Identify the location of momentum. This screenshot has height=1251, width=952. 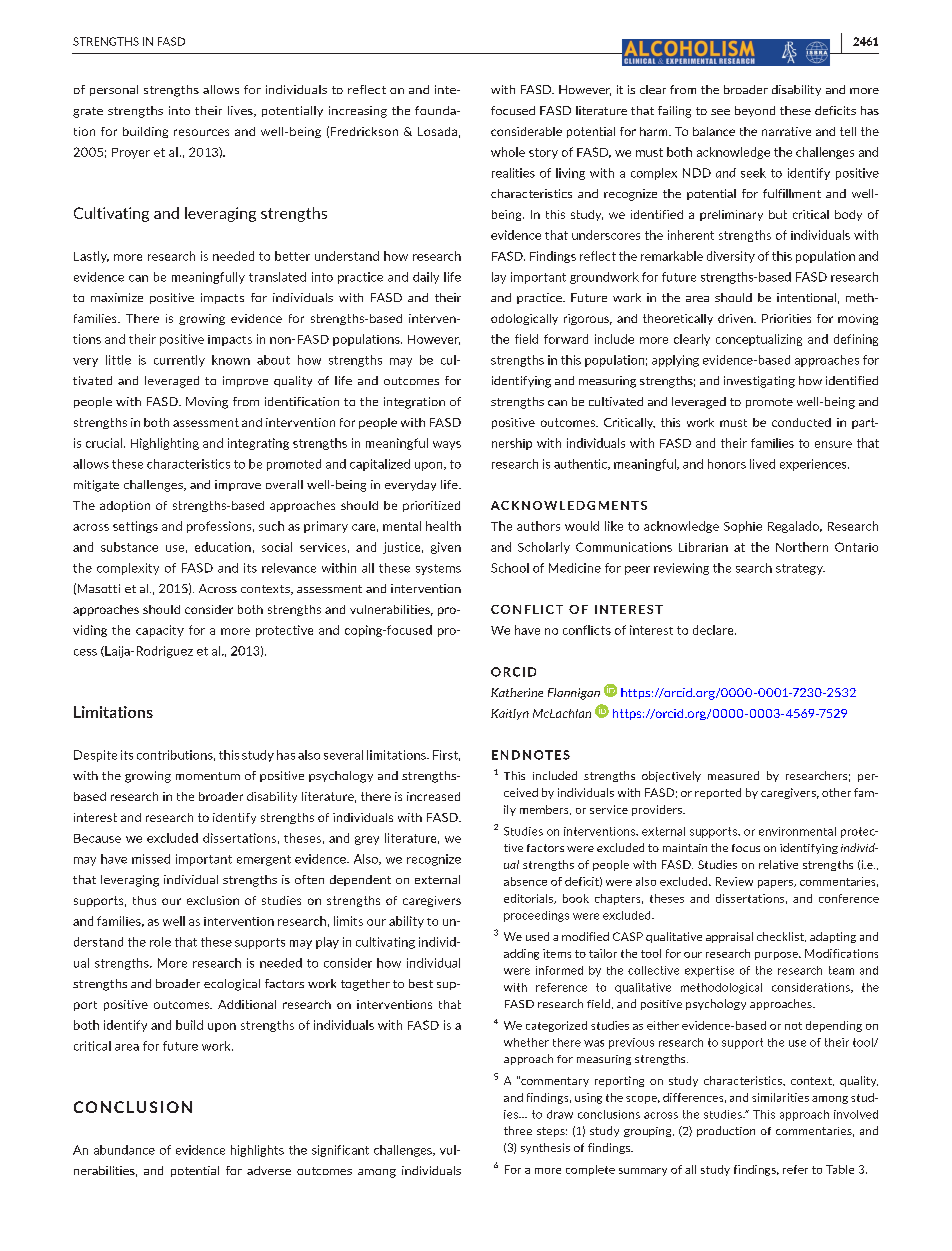
(208, 776).
